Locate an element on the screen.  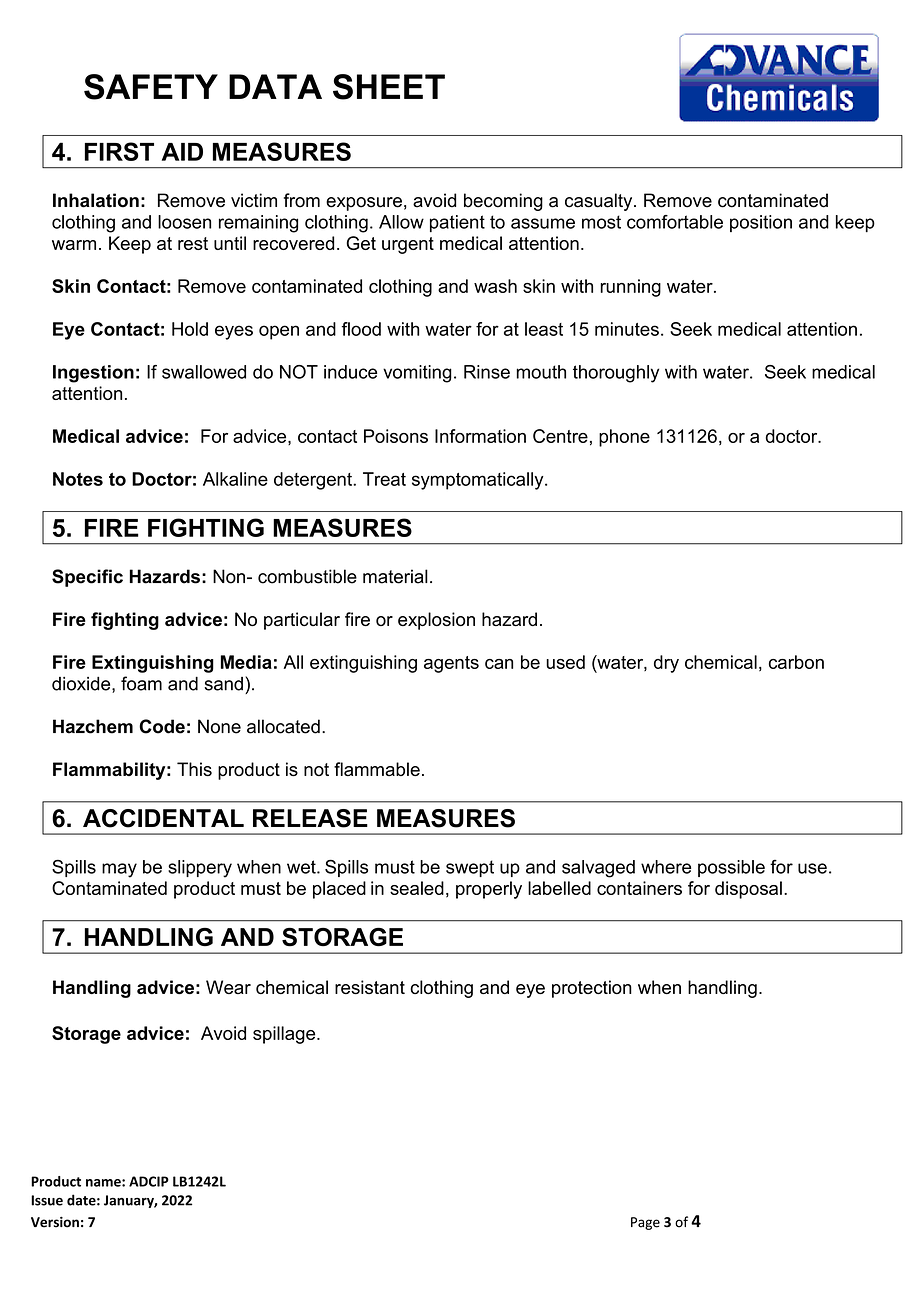
agents is located at coordinates (451, 664).
